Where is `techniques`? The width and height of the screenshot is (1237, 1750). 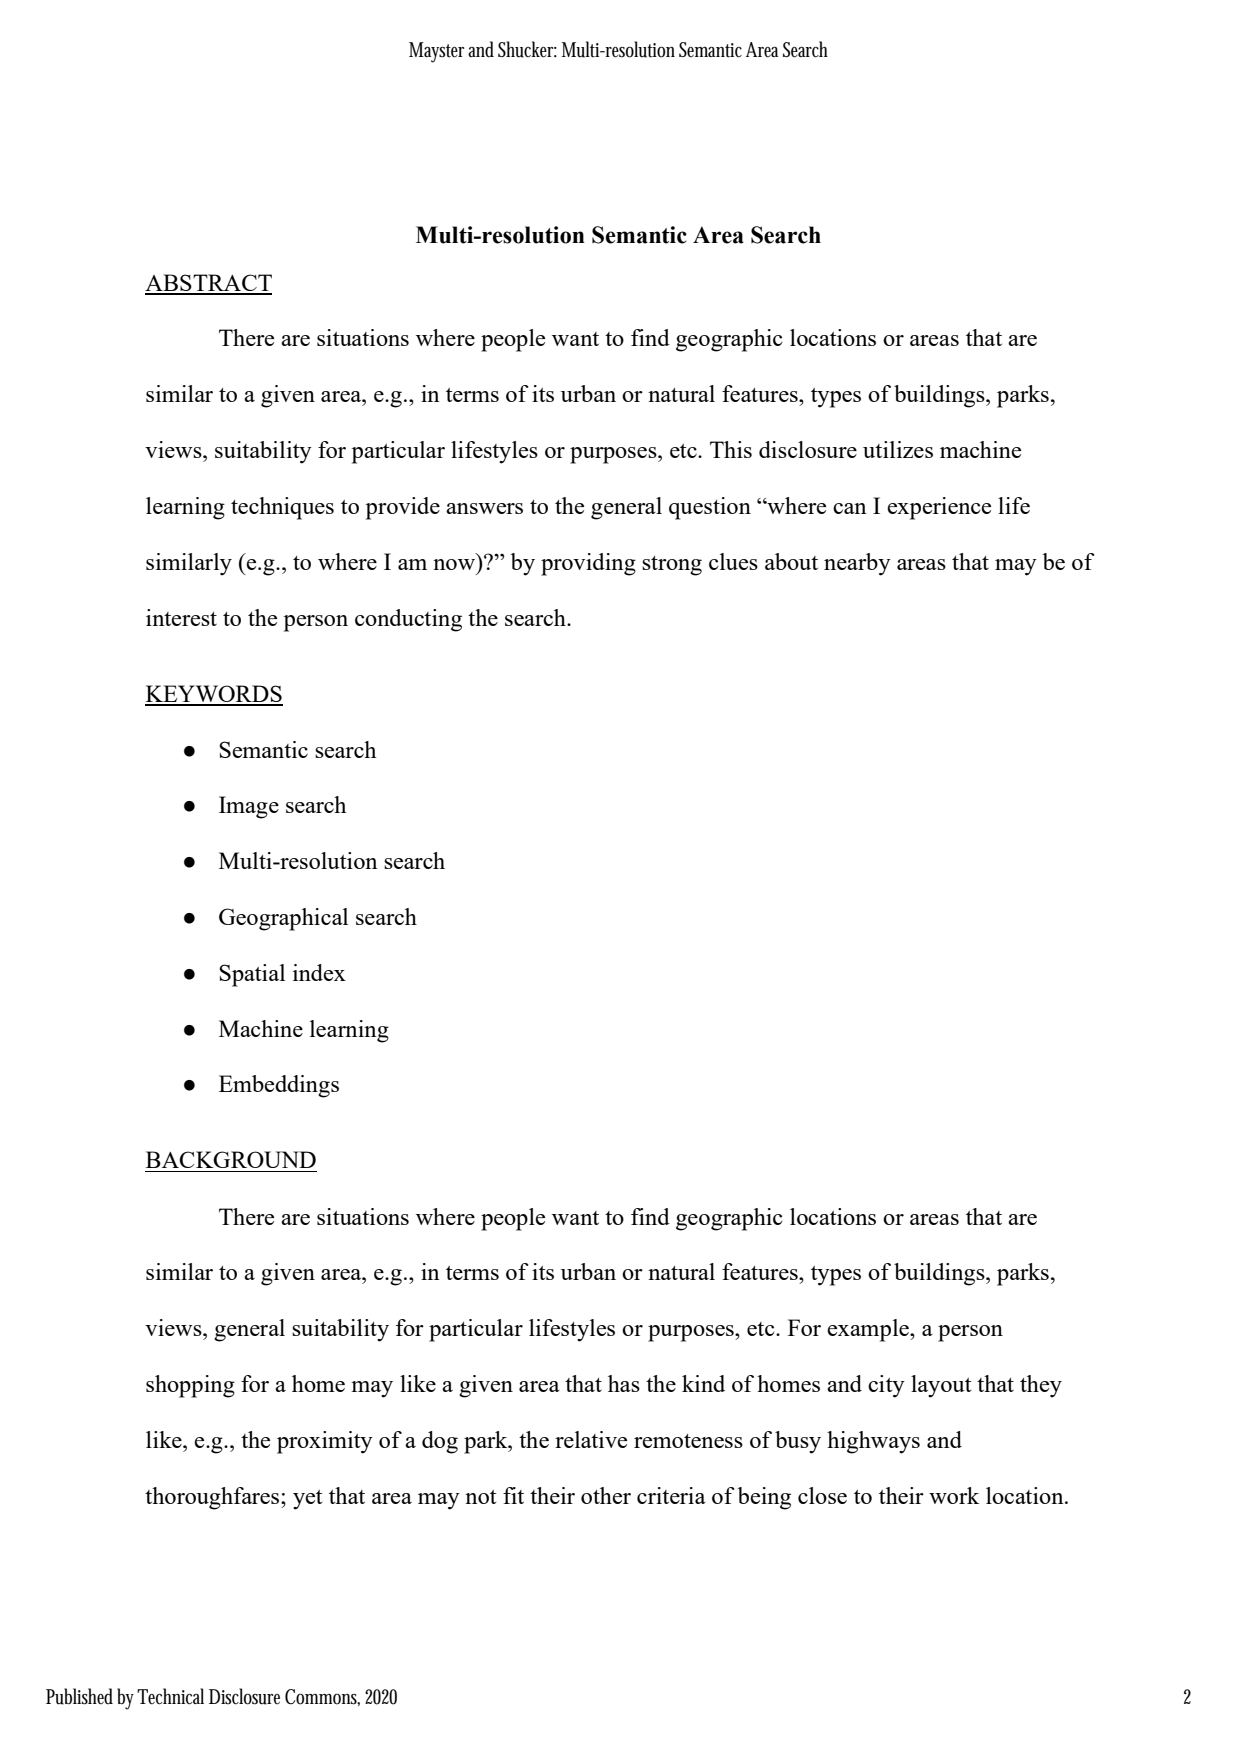 techniques is located at coordinates (282, 508).
